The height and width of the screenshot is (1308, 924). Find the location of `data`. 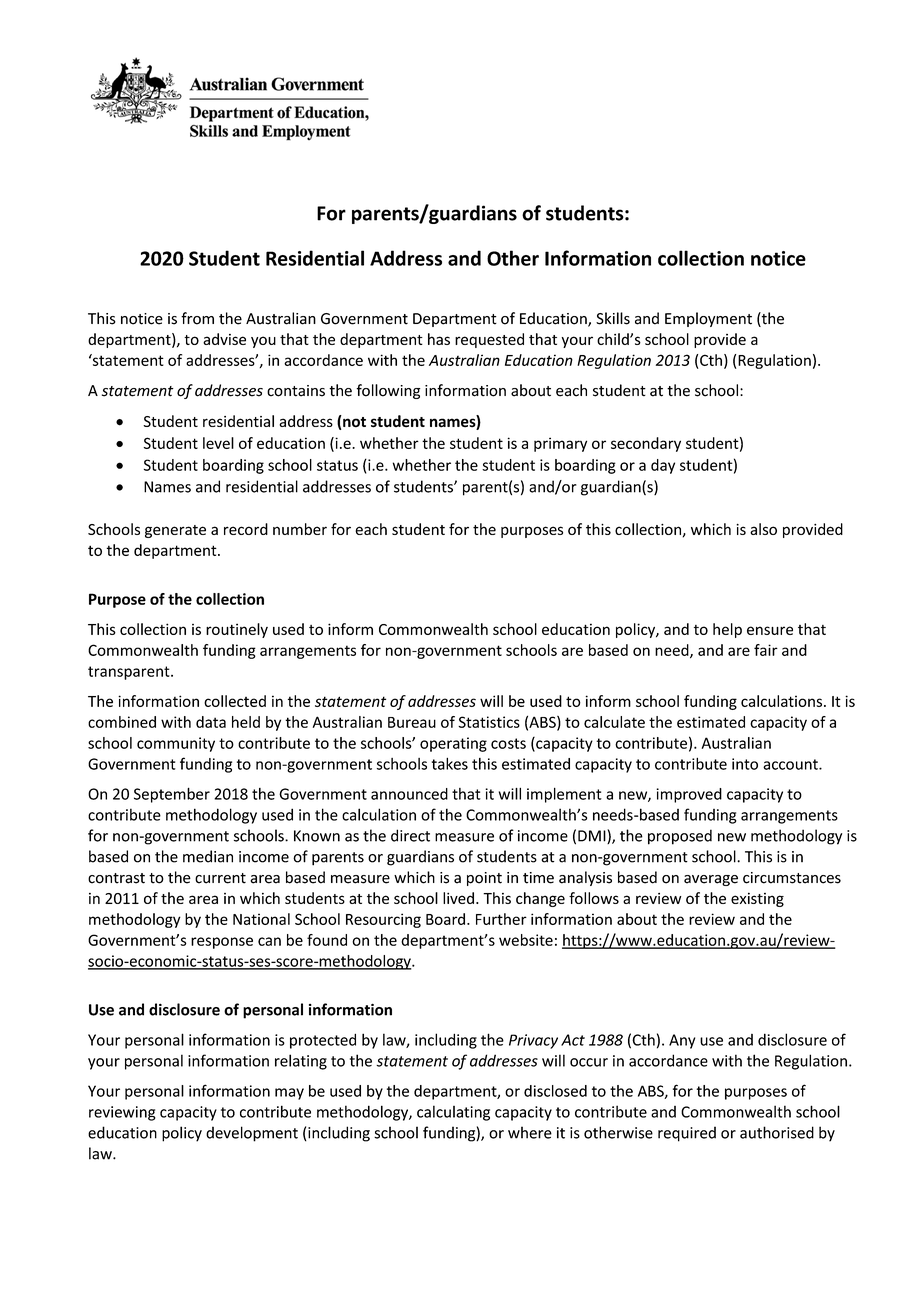

data is located at coordinates (211, 722).
